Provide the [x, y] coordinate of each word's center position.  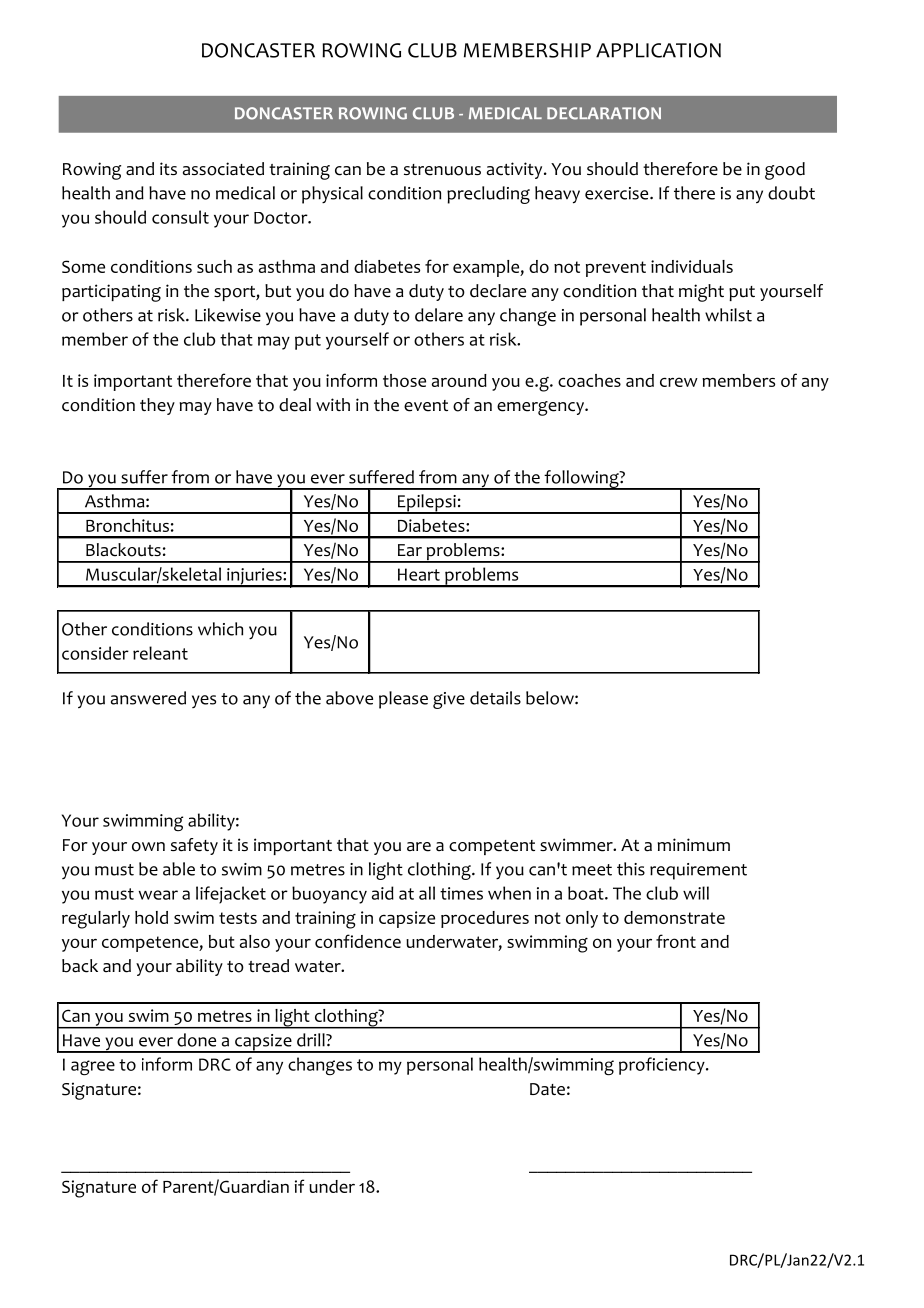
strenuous [442, 170]
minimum [694, 845]
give [449, 700]
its [168, 168]
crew [679, 382]
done [196, 1040]
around [459, 380]
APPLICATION [658, 50]
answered [148, 698]
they [157, 406]
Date [547, 1089]
